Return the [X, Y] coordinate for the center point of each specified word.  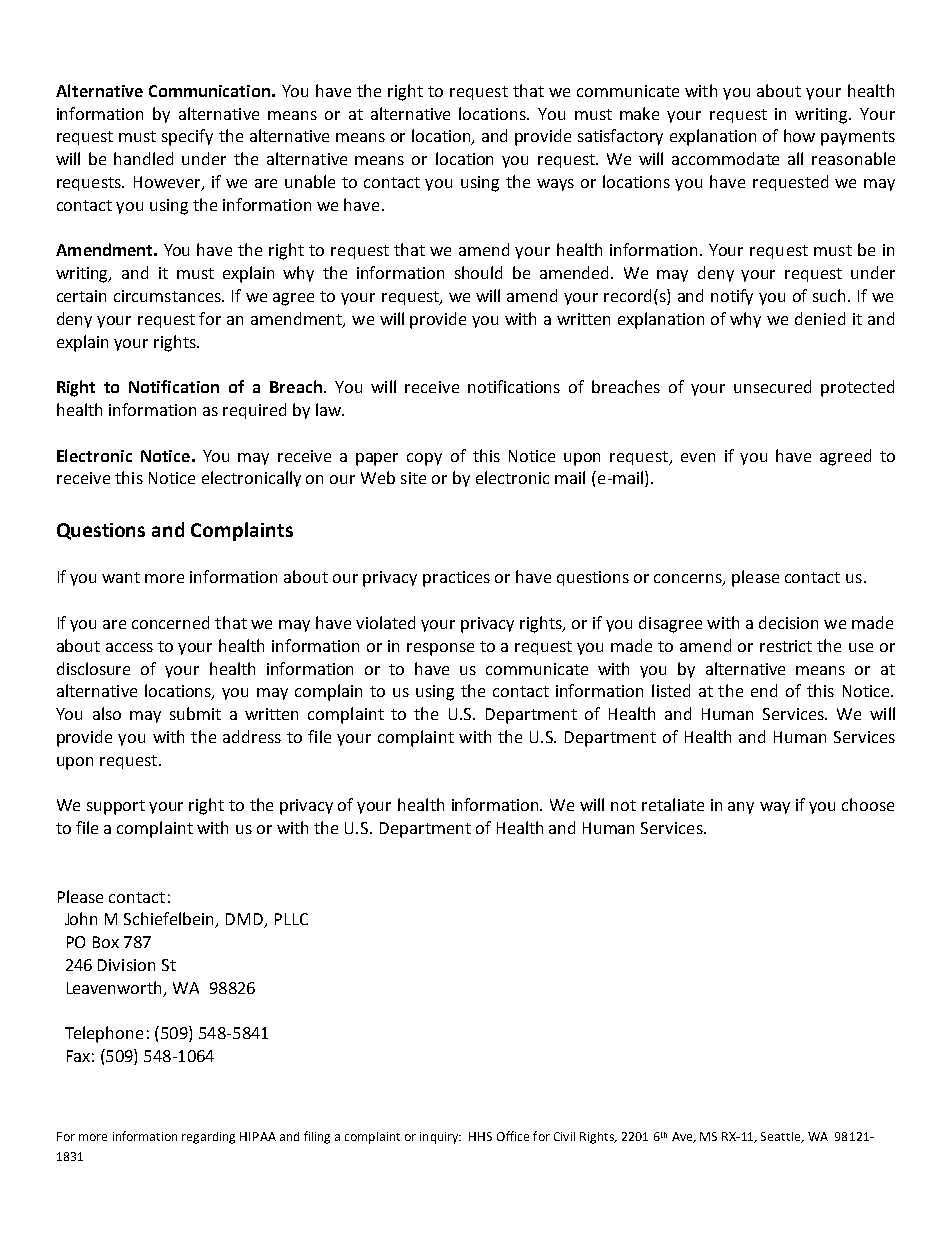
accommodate [725, 158]
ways [555, 185]
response [440, 649]
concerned [170, 622]
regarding [208, 1138]
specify [187, 137]
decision [788, 622]
